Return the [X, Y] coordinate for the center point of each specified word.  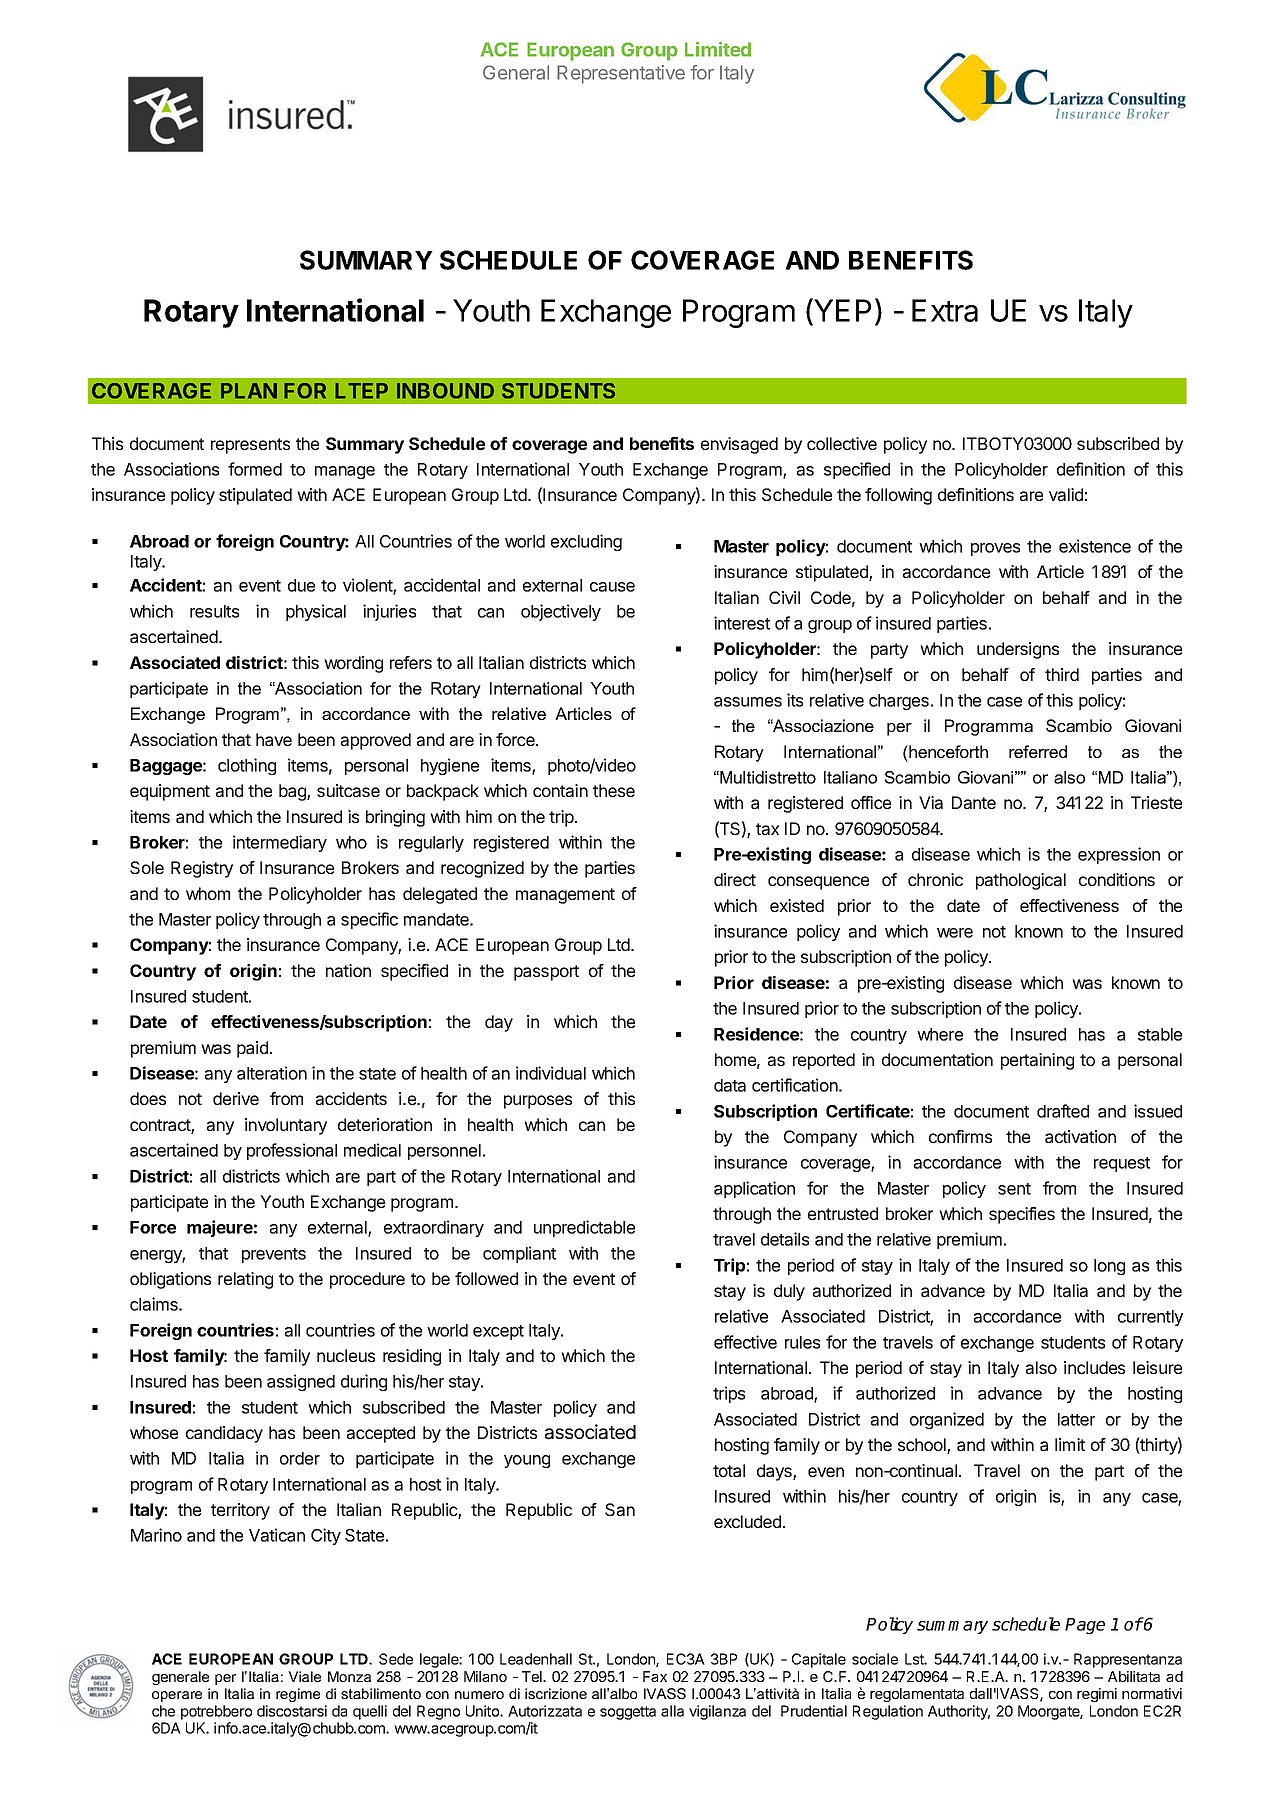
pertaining [1037, 1061]
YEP [841, 310]
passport [546, 973]
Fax [655, 1676]
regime [298, 1695]
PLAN [249, 391]
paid [252, 1049]
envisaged [739, 445]
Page [1085, 1626]
